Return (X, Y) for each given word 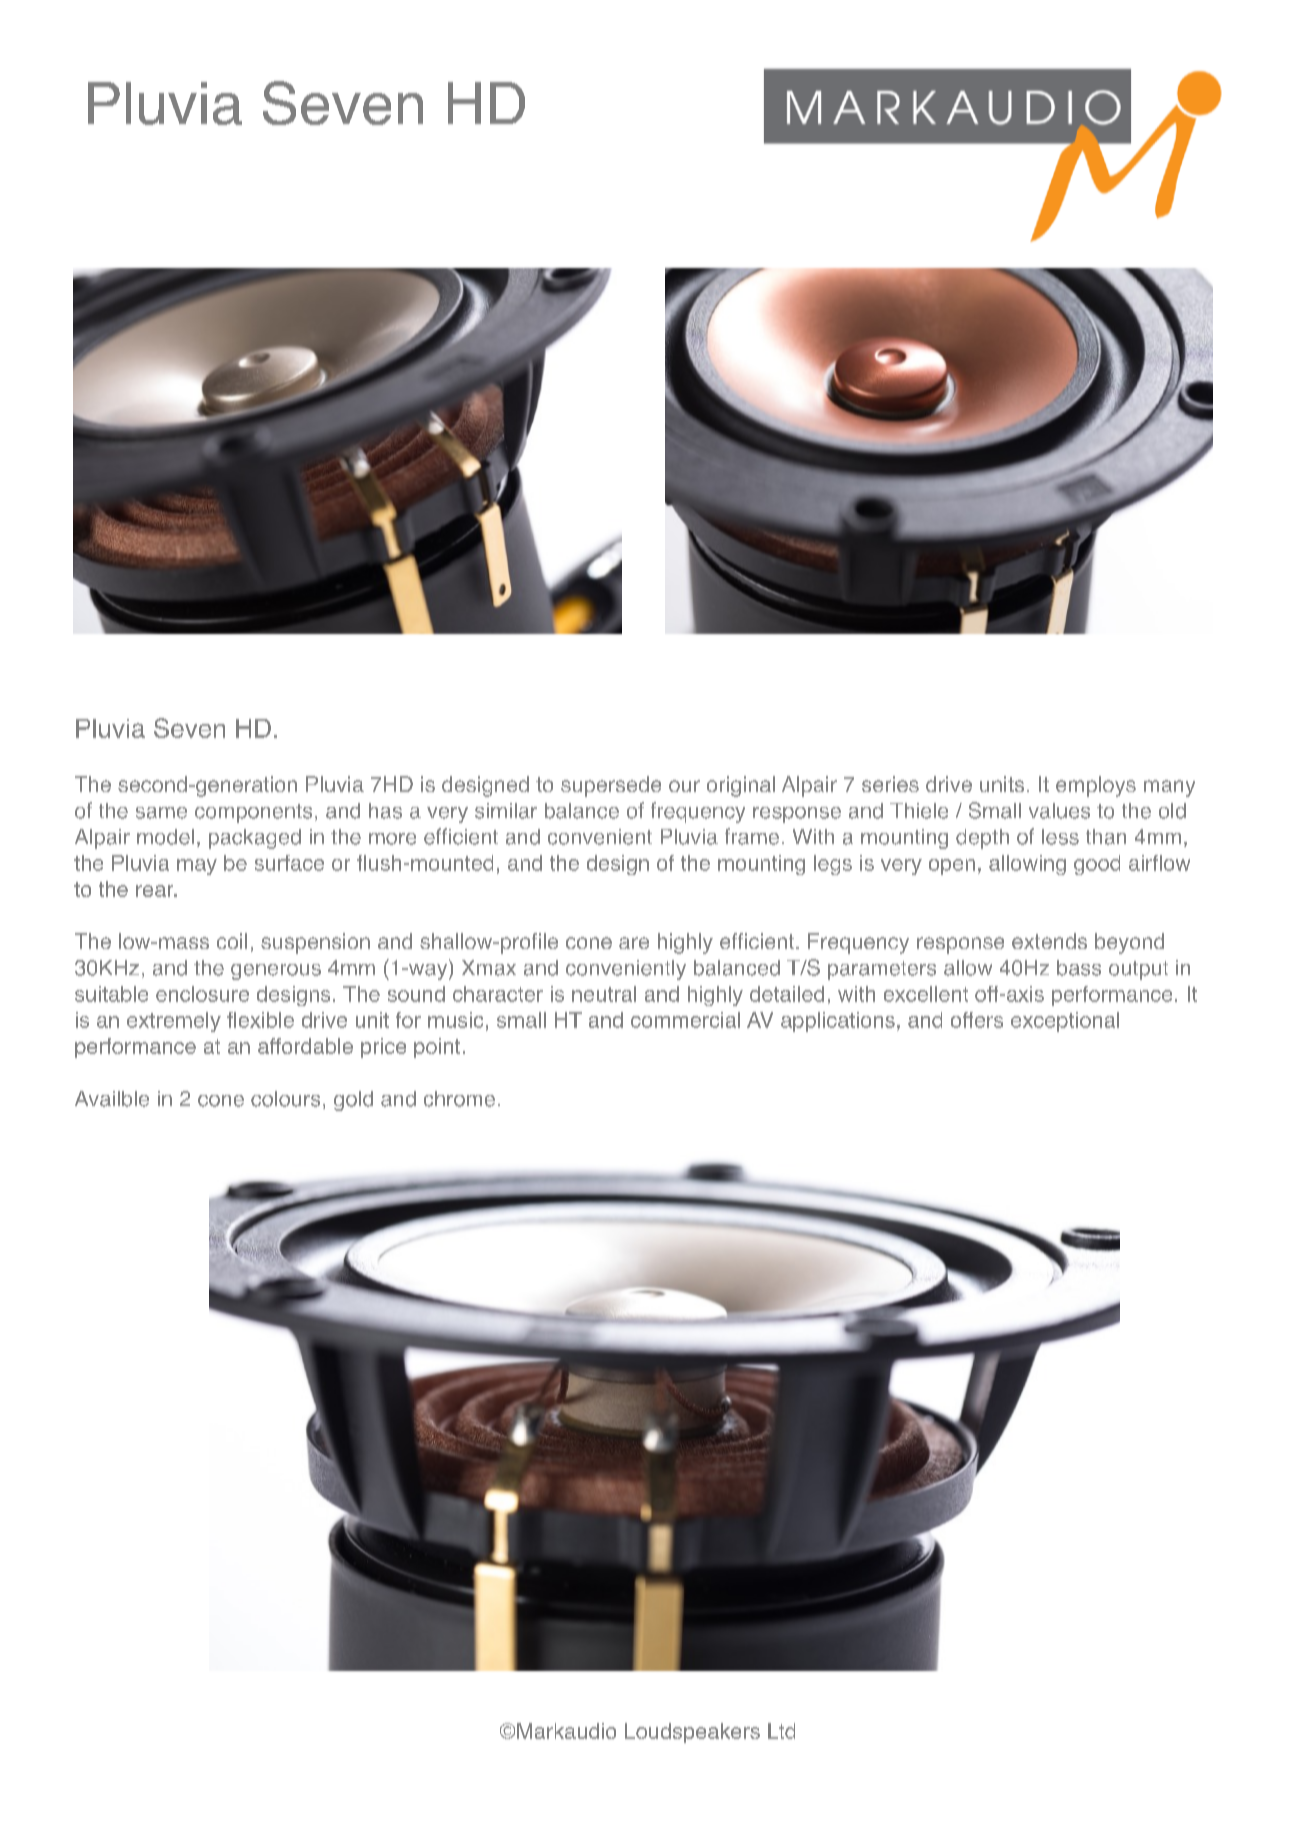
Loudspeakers (692, 1733)
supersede (611, 786)
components (253, 813)
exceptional (1065, 1022)
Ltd (781, 1731)
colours (285, 1099)
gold (353, 1101)
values (1059, 811)
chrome (459, 1099)
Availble (112, 1099)
